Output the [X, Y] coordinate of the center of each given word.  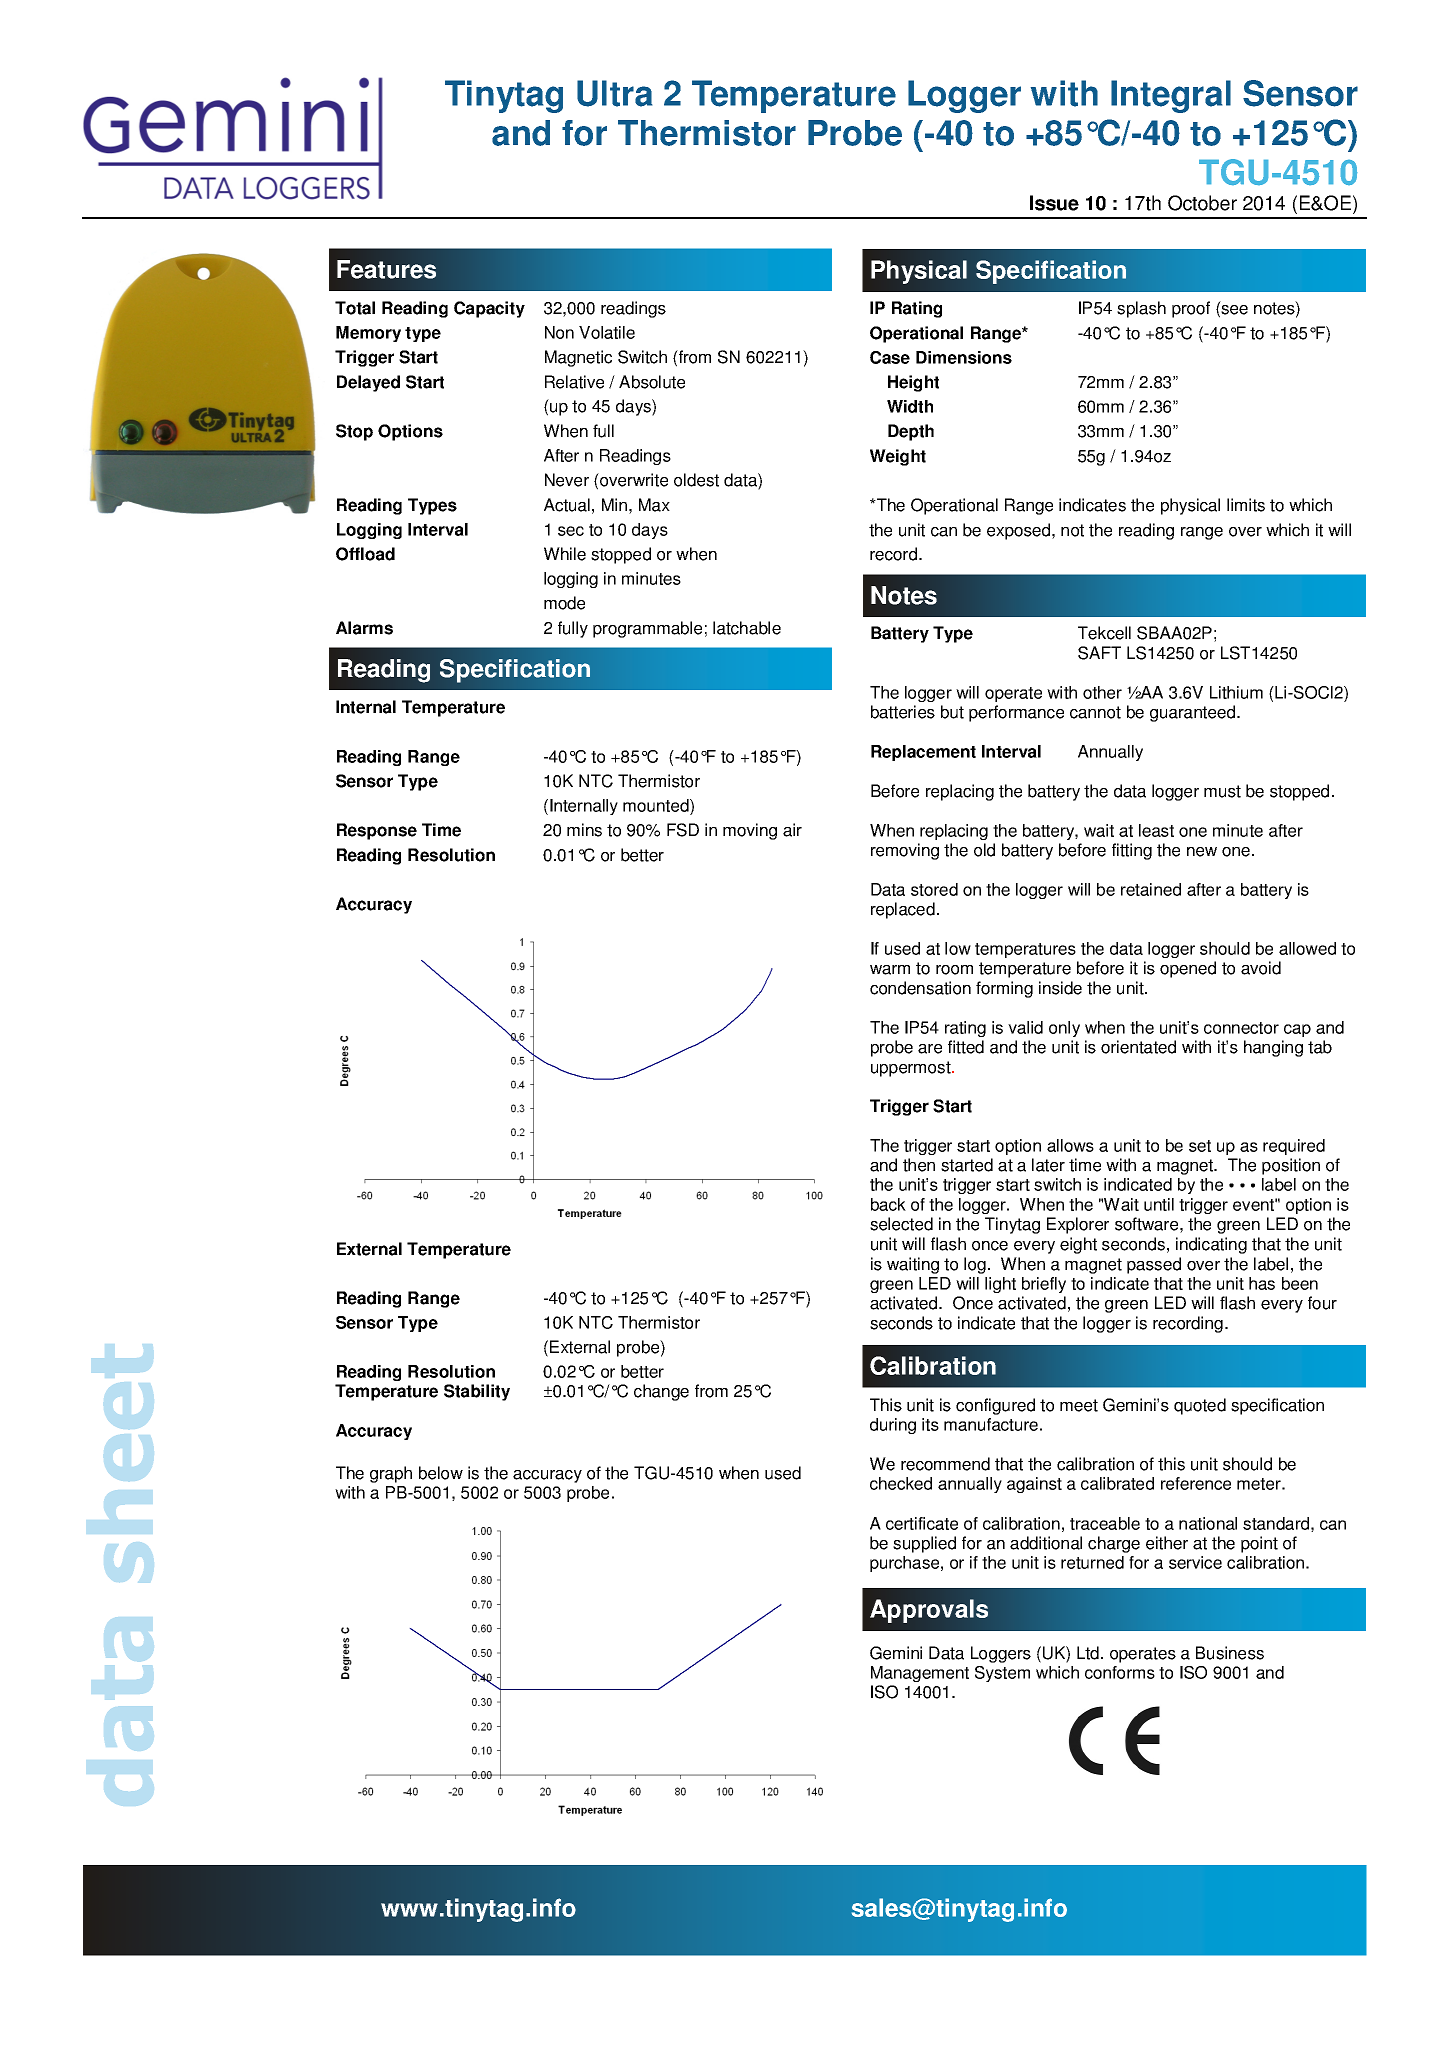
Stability [477, 1392]
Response [377, 831]
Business [1230, 1653]
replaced [903, 910]
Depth [911, 432]
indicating [1211, 1245]
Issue [1054, 203]
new [1202, 852]
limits [1246, 505]
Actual [567, 505]
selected [901, 1224]
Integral [1171, 96]
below [441, 1473]
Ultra [614, 93]
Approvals [929, 1611]
